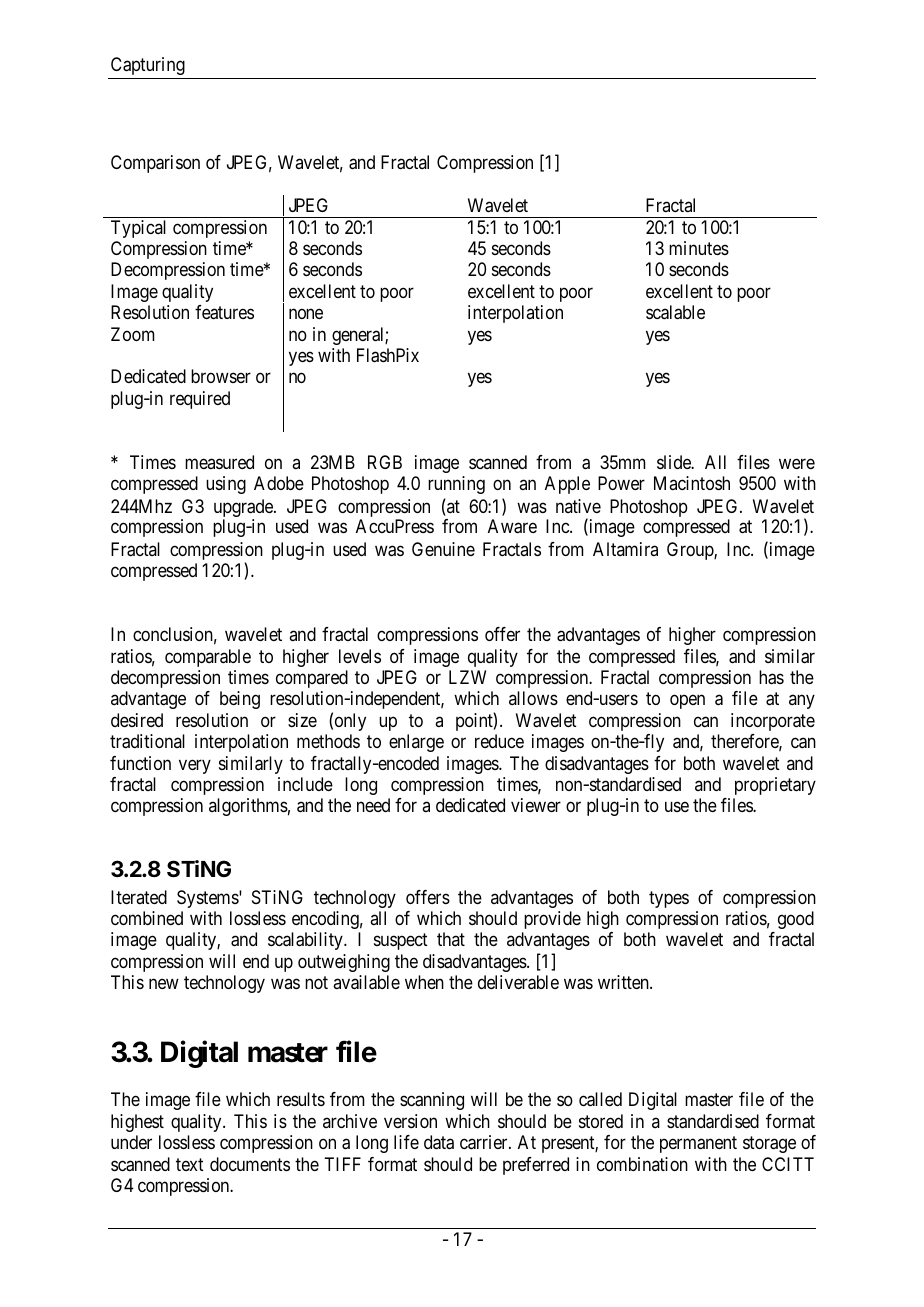 The image size is (924, 1307). I want to click on open, so click(687, 701).
